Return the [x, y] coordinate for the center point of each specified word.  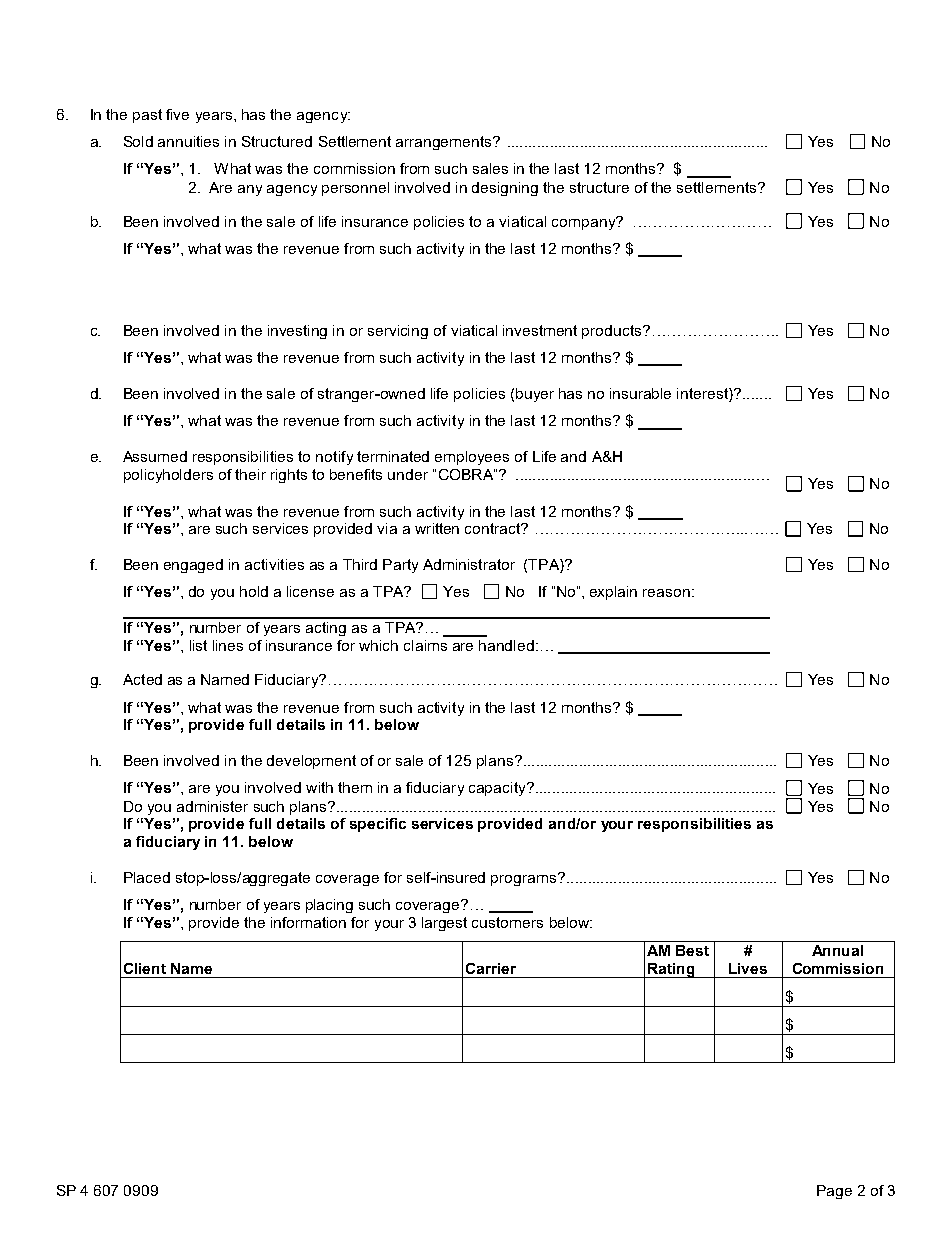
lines [228, 645]
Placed [147, 877]
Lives [748, 968]
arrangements [445, 143]
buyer [535, 395]
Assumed [155, 456]
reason [666, 593]
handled [506, 645]
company [585, 223]
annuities [188, 141]
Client [145, 968]
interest [703, 395]
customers [507, 922]
